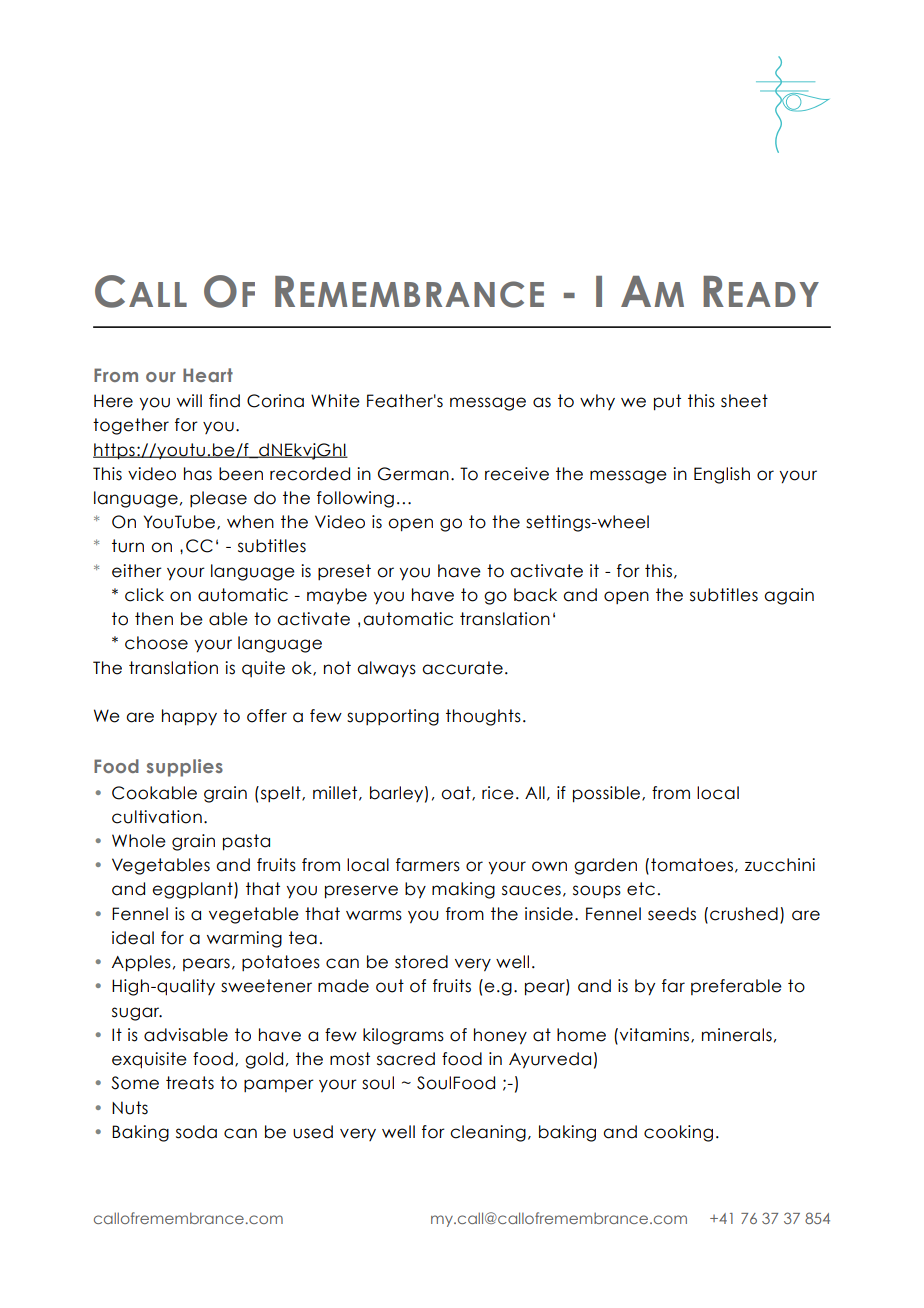 This document has height=1308, width=924. What do you see at coordinates (196, 1132) in the document?
I see `soda` at bounding box center [196, 1132].
